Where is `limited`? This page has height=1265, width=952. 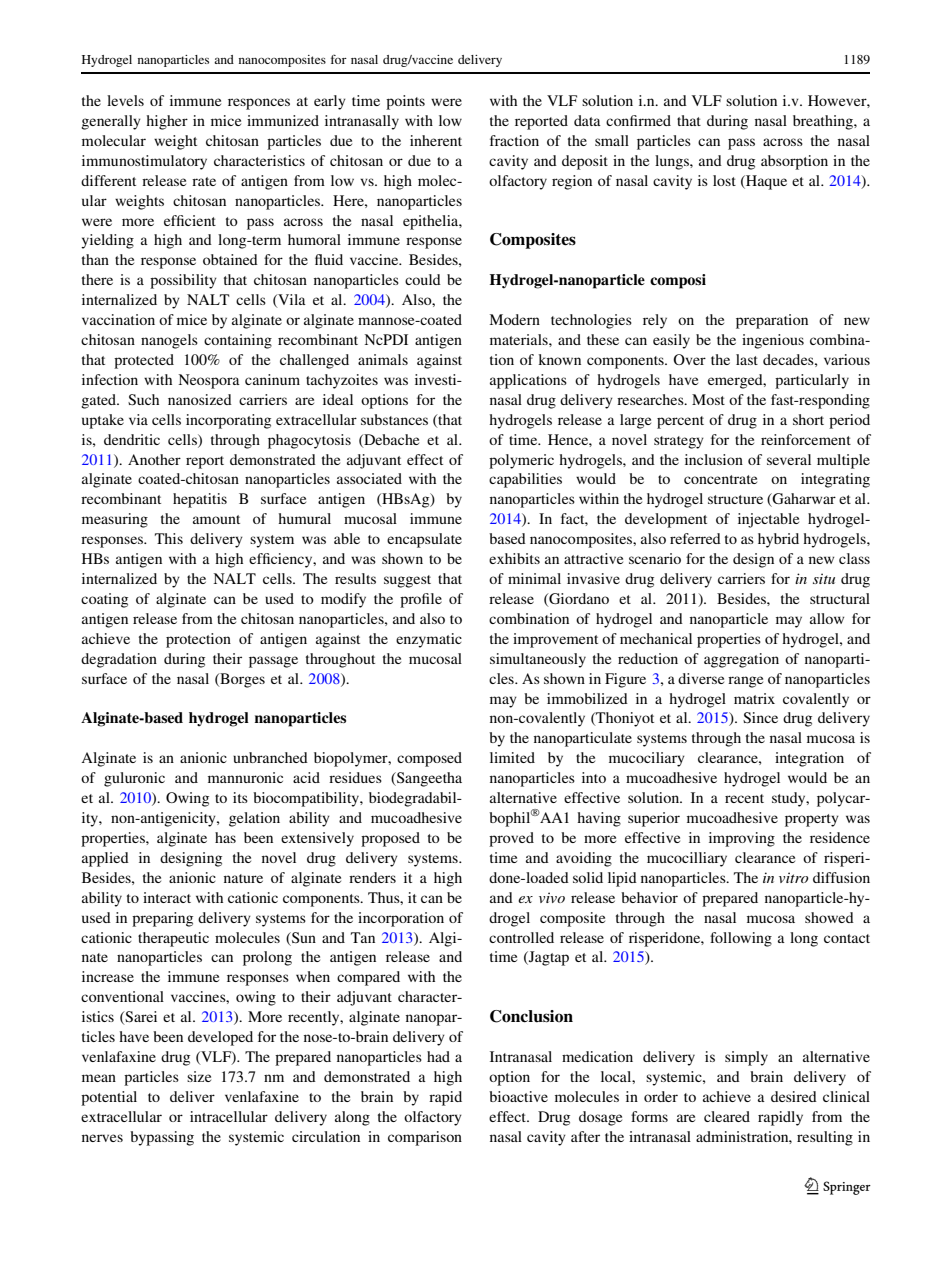 limited is located at coordinates (512, 757).
